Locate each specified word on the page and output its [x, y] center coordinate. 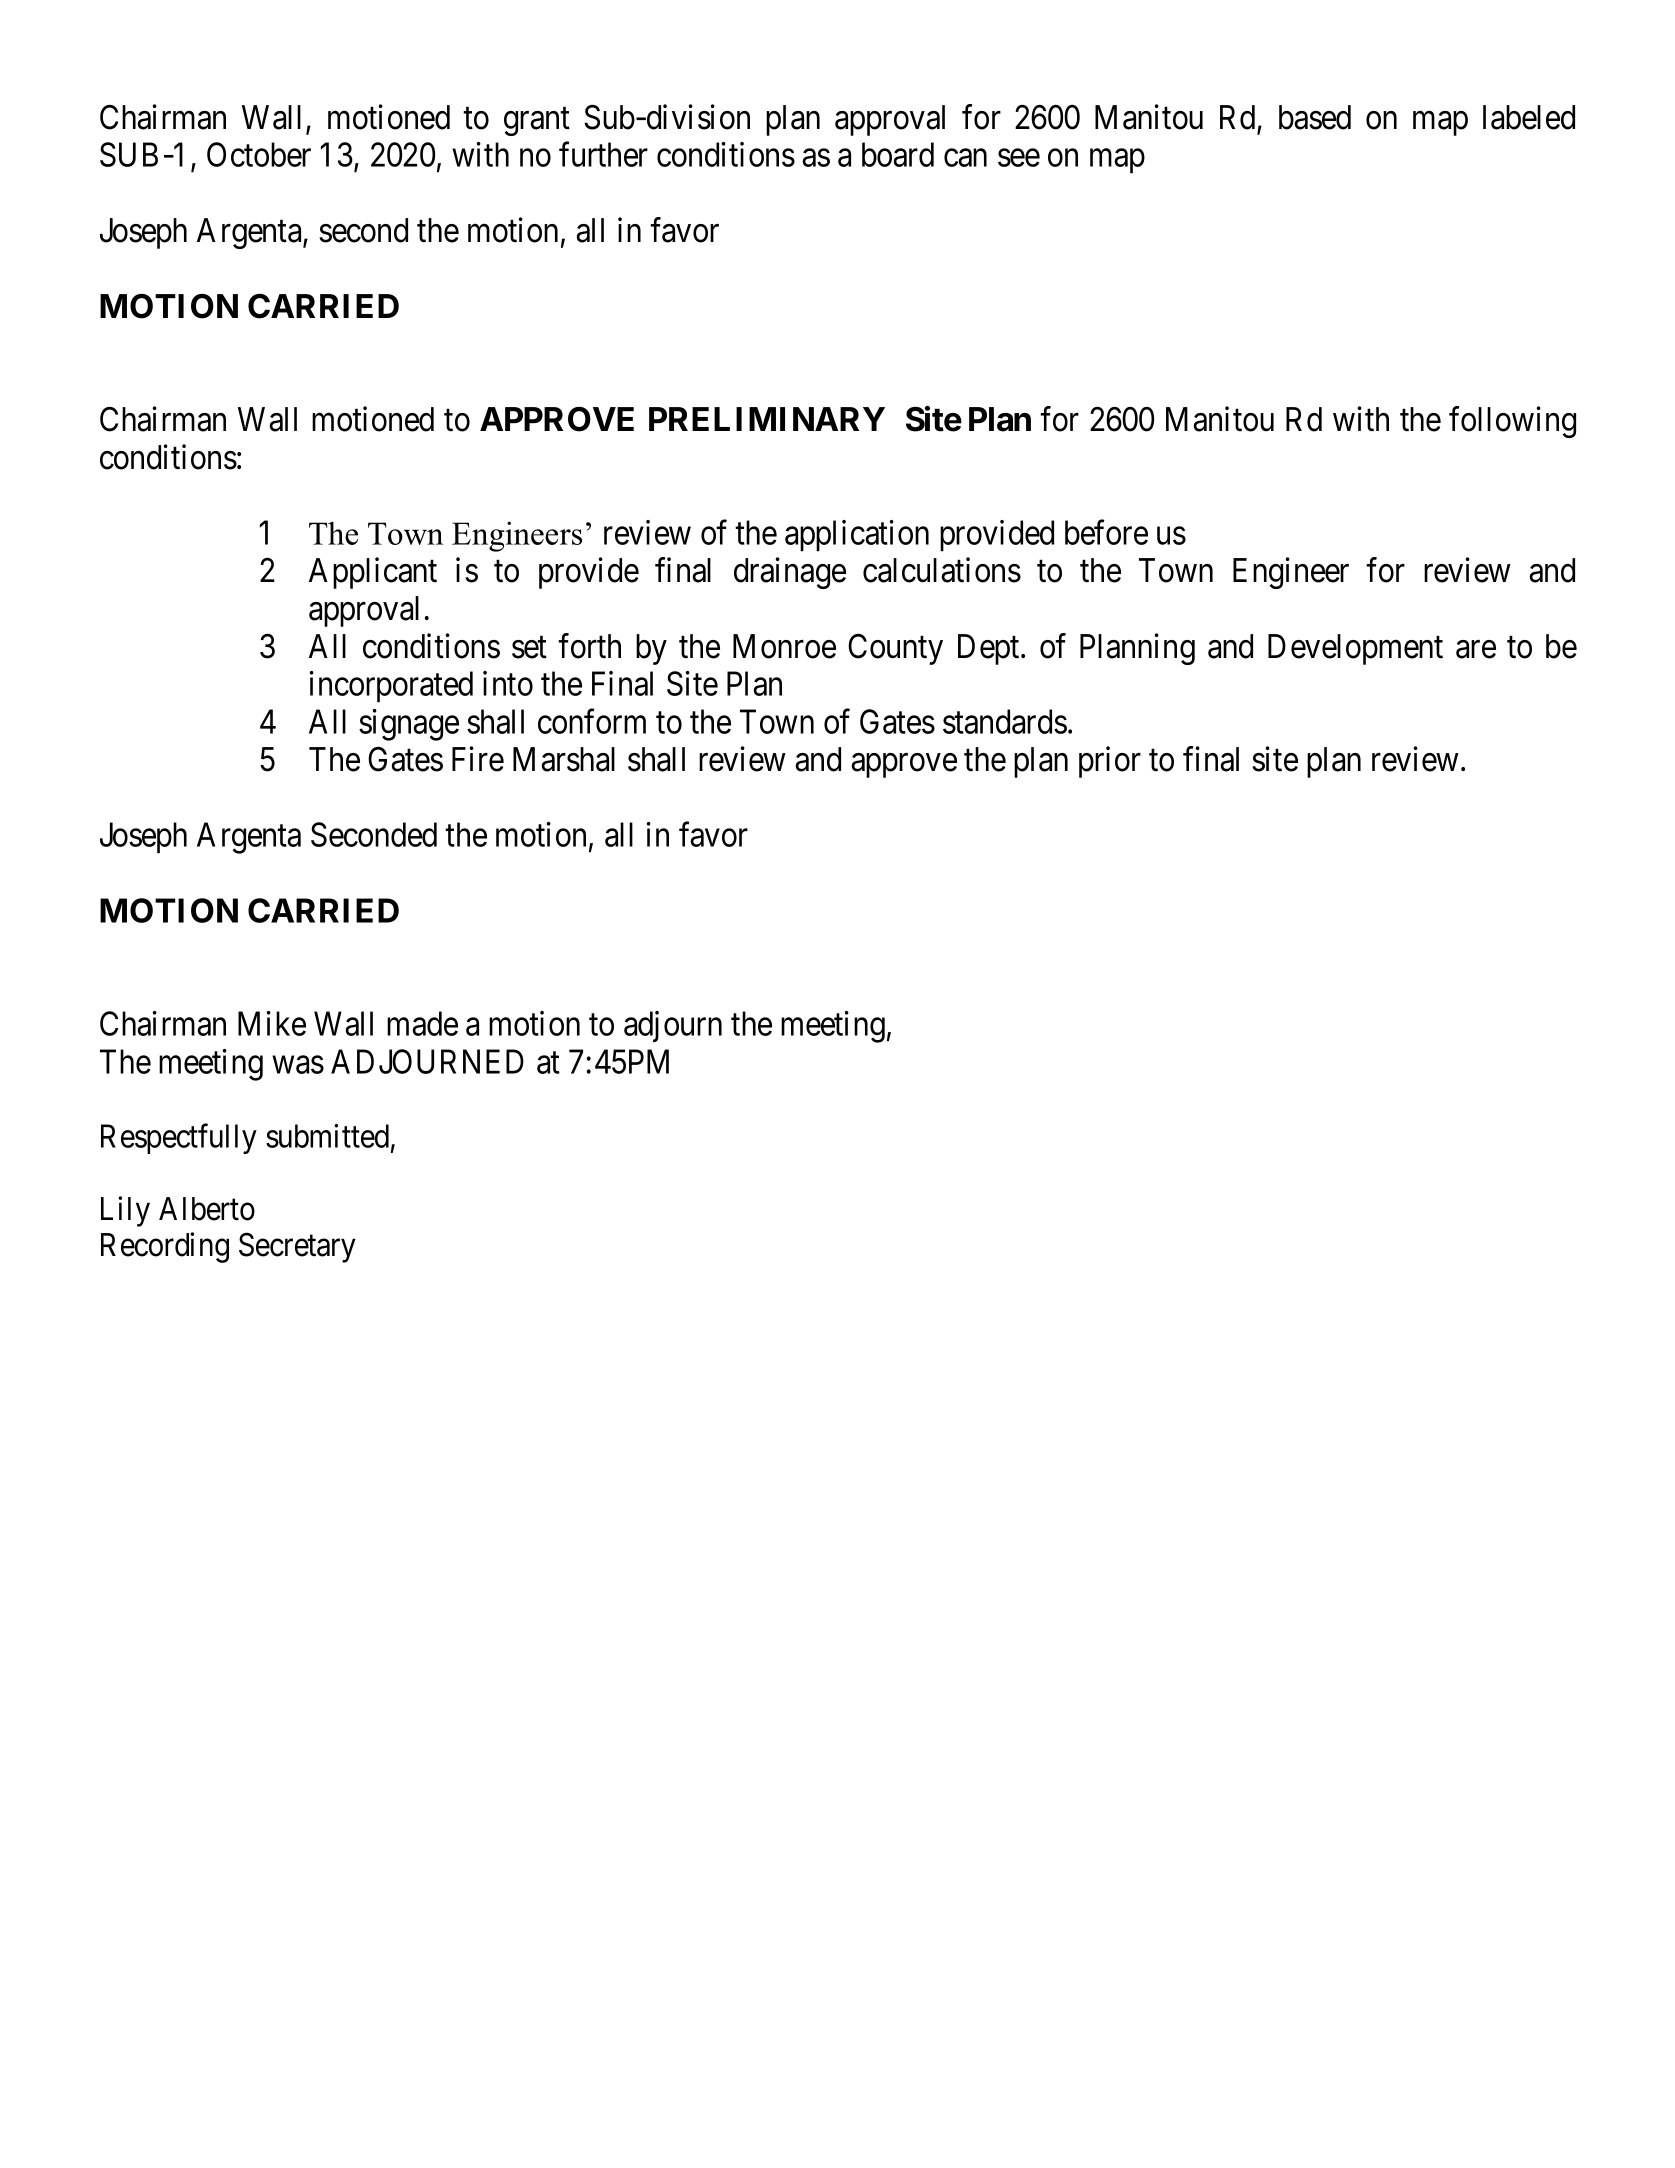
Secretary [297, 1248]
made [422, 1023]
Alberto [207, 1209]
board [898, 154]
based [1315, 117]
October [259, 154]
